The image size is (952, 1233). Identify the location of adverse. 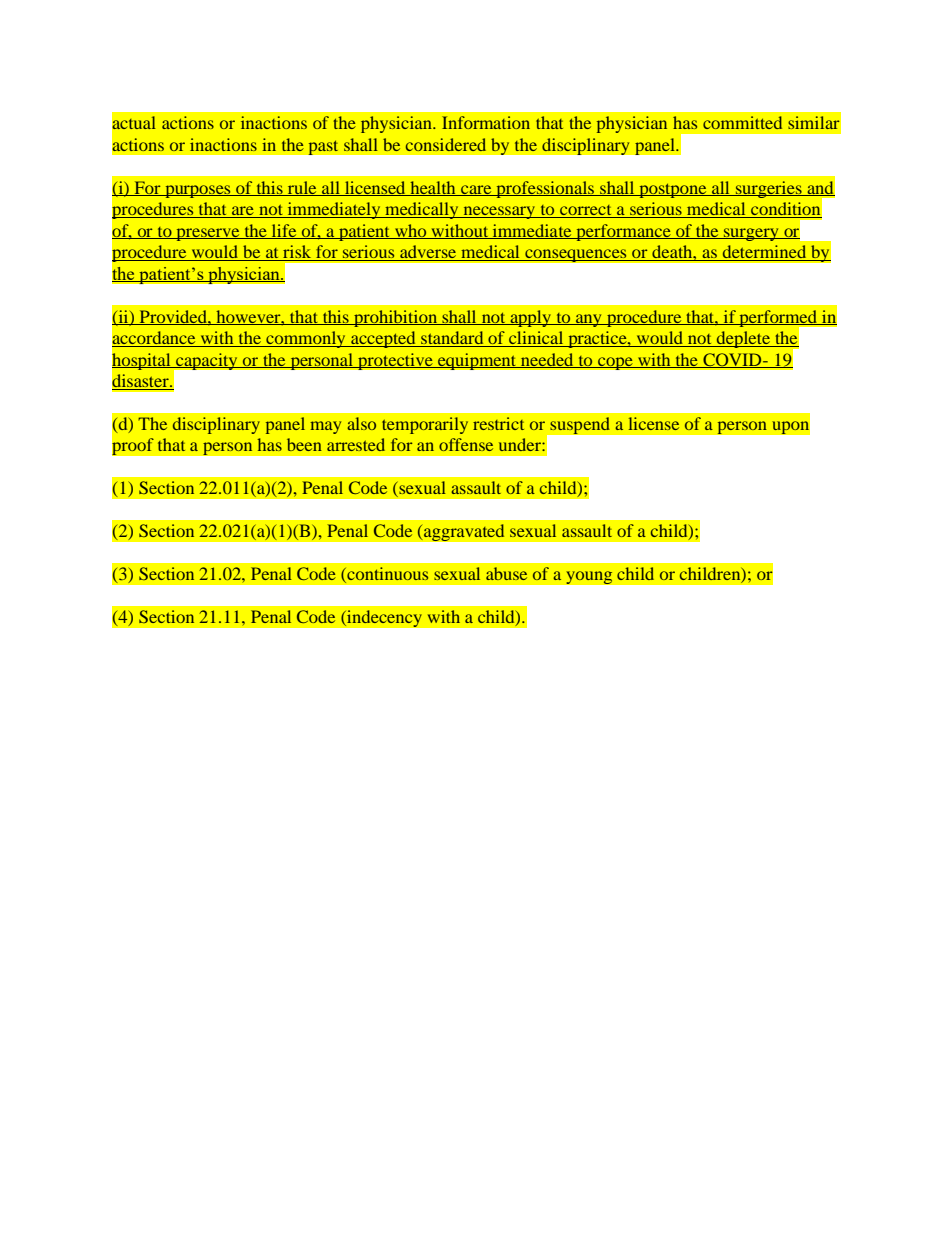
(428, 253).
